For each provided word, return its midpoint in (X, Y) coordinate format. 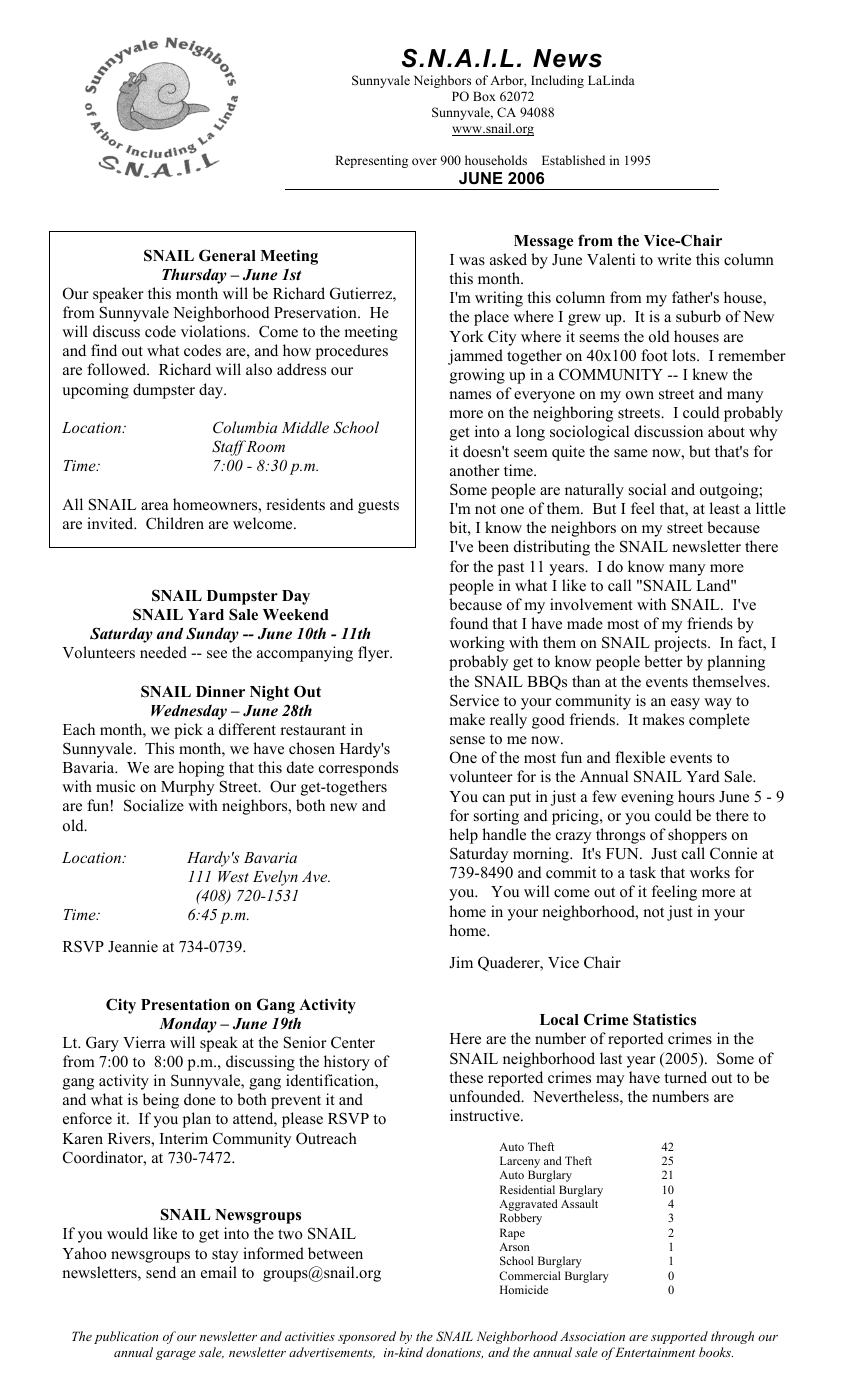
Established (573, 160)
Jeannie (133, 946)
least (724, 508)
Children (175, 523)
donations (454, 1353)
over (424, 161)
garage (176, 1355)
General (227, 255)
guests (378, 507)
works (710, 872)
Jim (461, 962)
